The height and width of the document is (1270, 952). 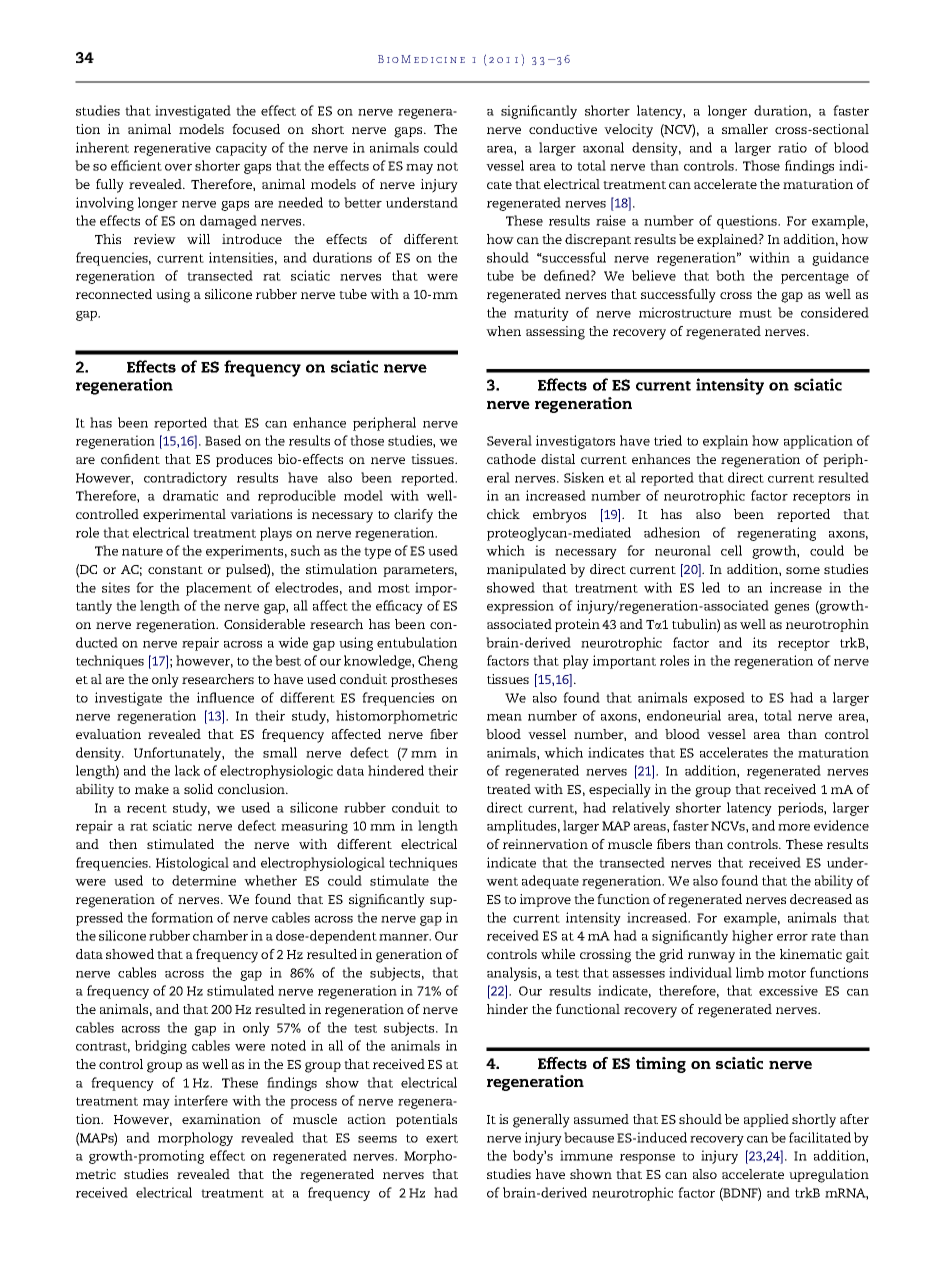 I want to click on tried, so click(x=668, y=440).
